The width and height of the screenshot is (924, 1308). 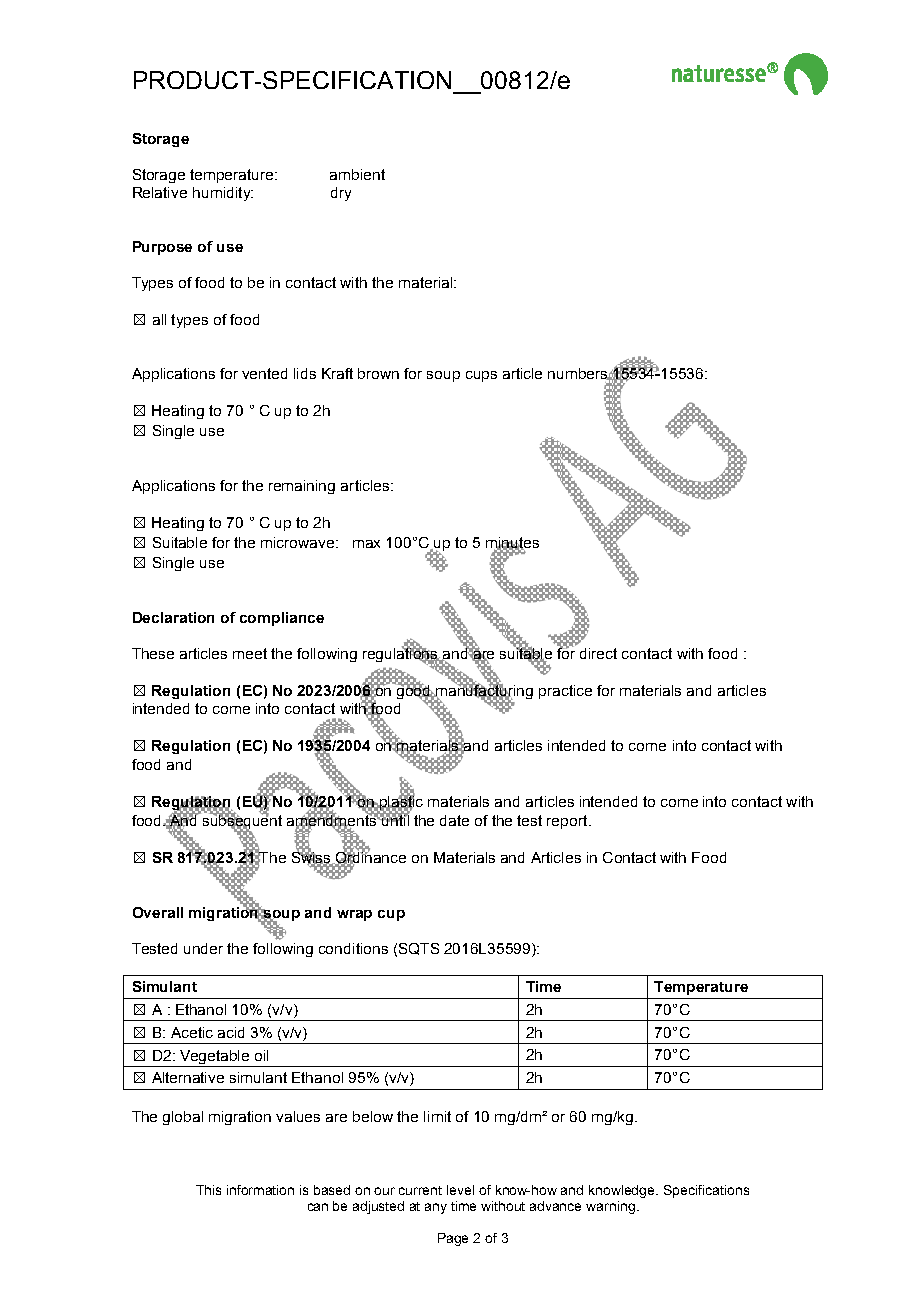 What do you see at coordinates (357, 174) in the screenshot?
I see `ambient` at bounding box center [357, 174].
